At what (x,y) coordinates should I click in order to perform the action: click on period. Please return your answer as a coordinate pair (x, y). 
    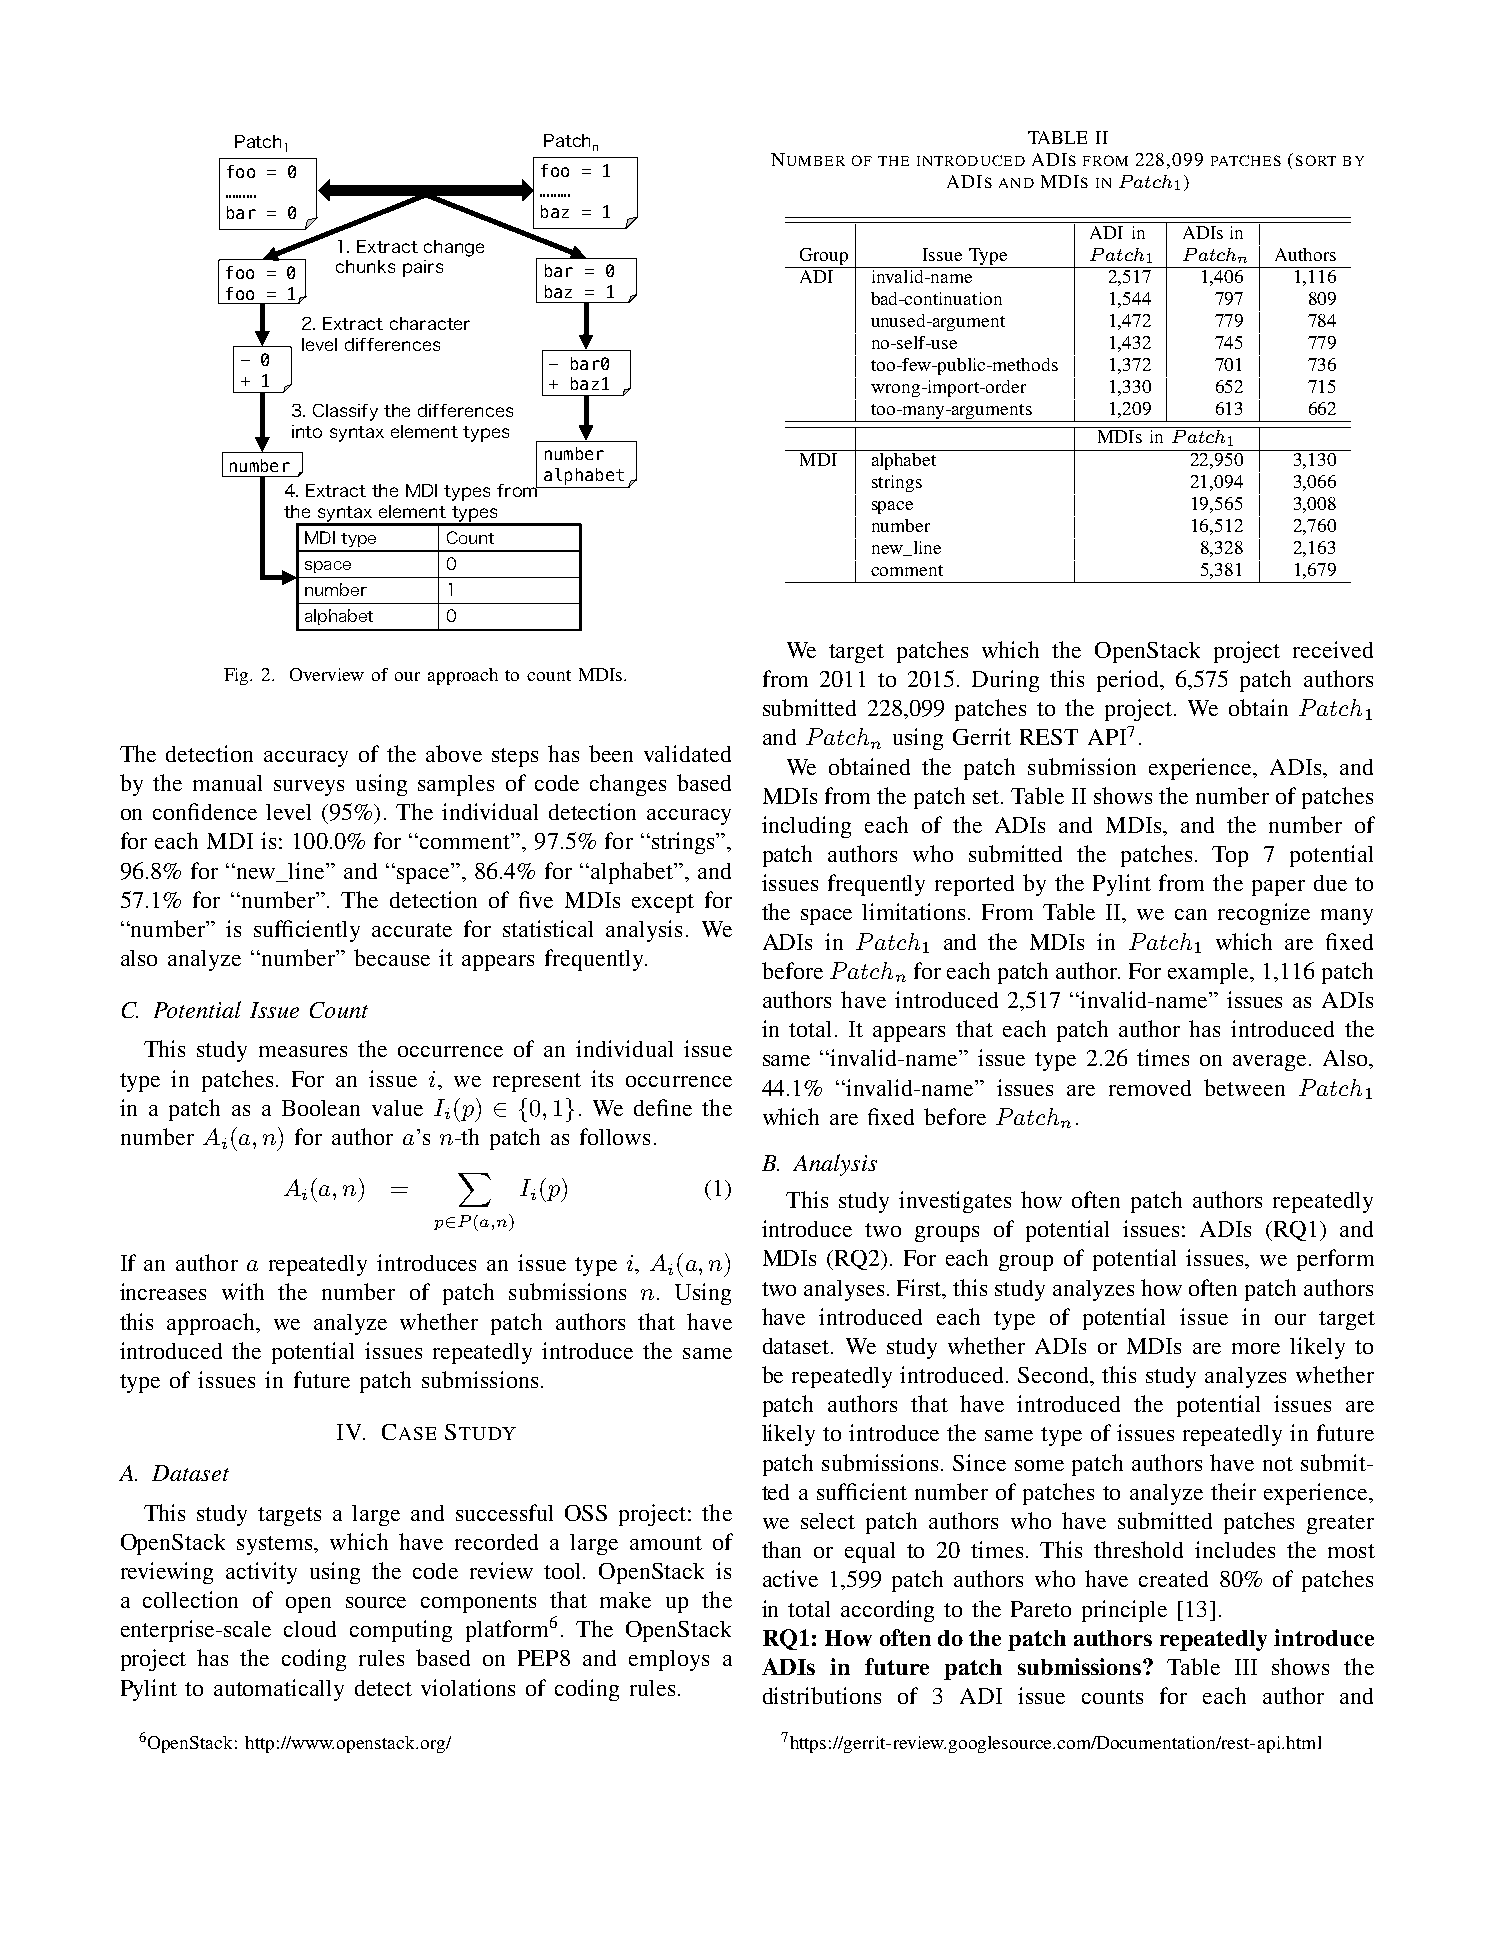
    Looking at the image, I should click on (1129, 681).
